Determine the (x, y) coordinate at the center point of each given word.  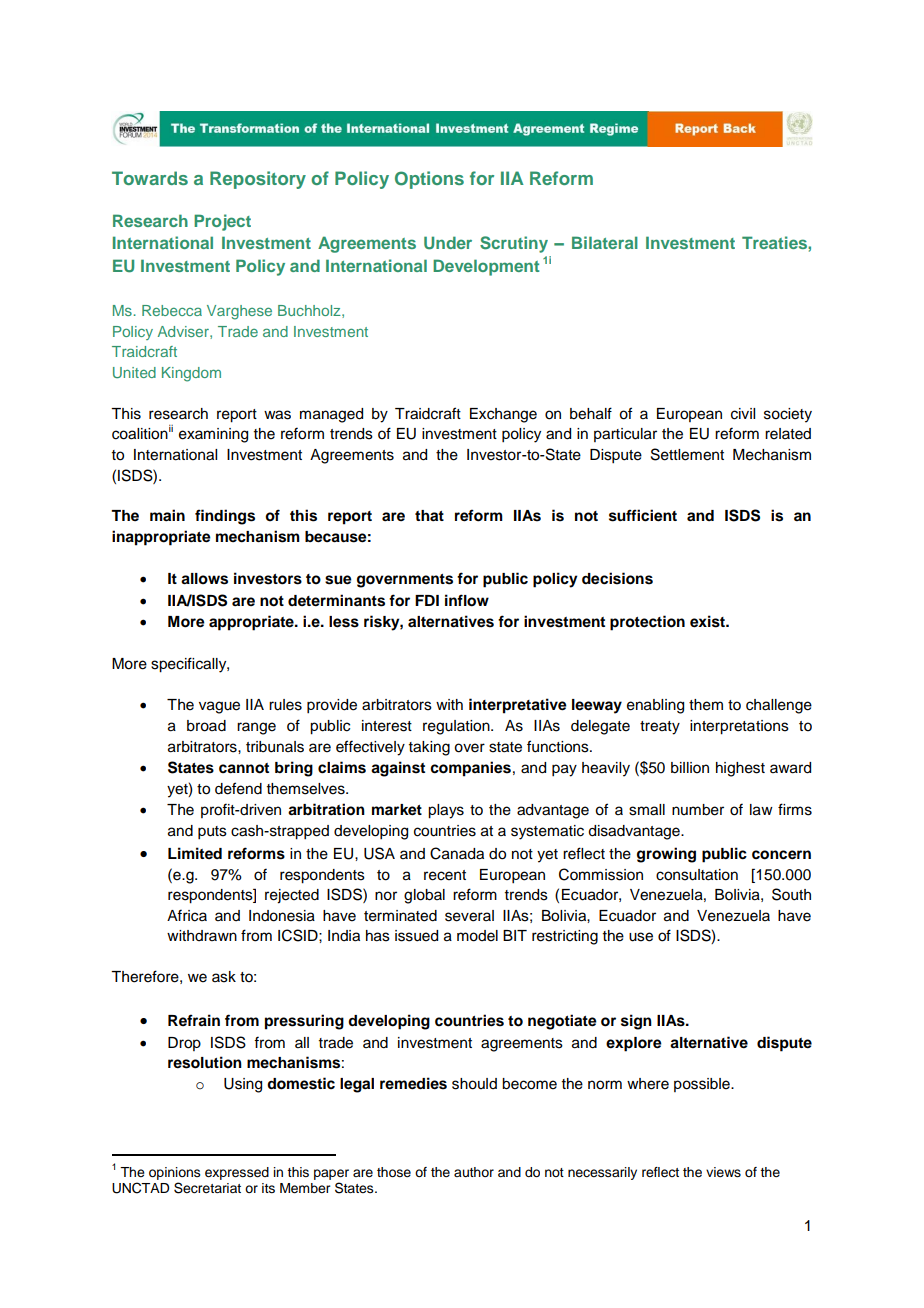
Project (222, 222)
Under (448, 243)
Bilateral (605, 242)
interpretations (739, 727)
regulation (457, 727)
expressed (237, 1173)
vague (219, 707)
